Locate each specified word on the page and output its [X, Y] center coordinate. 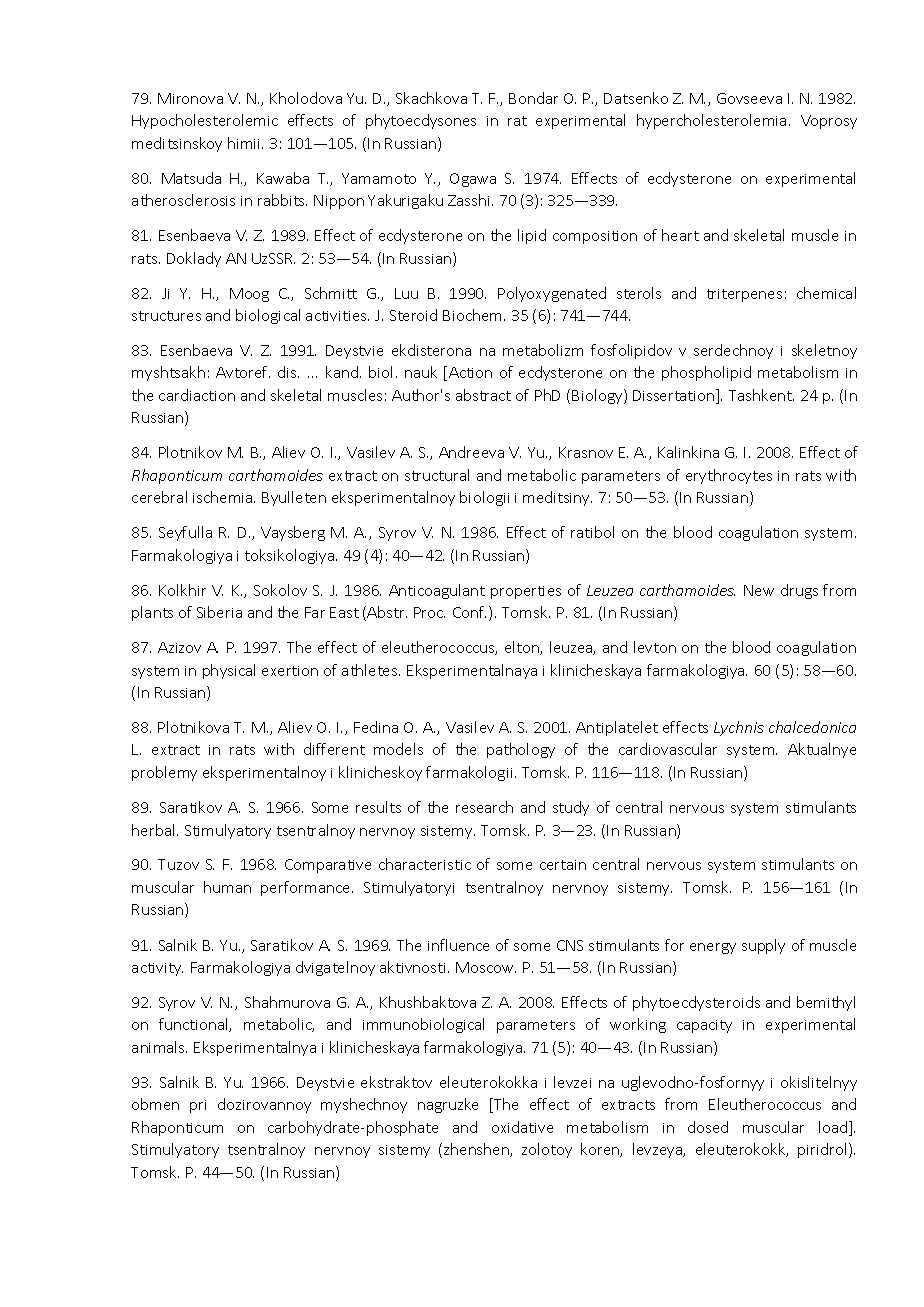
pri [198, 1106]
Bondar [533, 98]
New [759, 590]
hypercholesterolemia [711, 121]
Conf [469, 612]
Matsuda [191, 178]
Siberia [219, 612]
